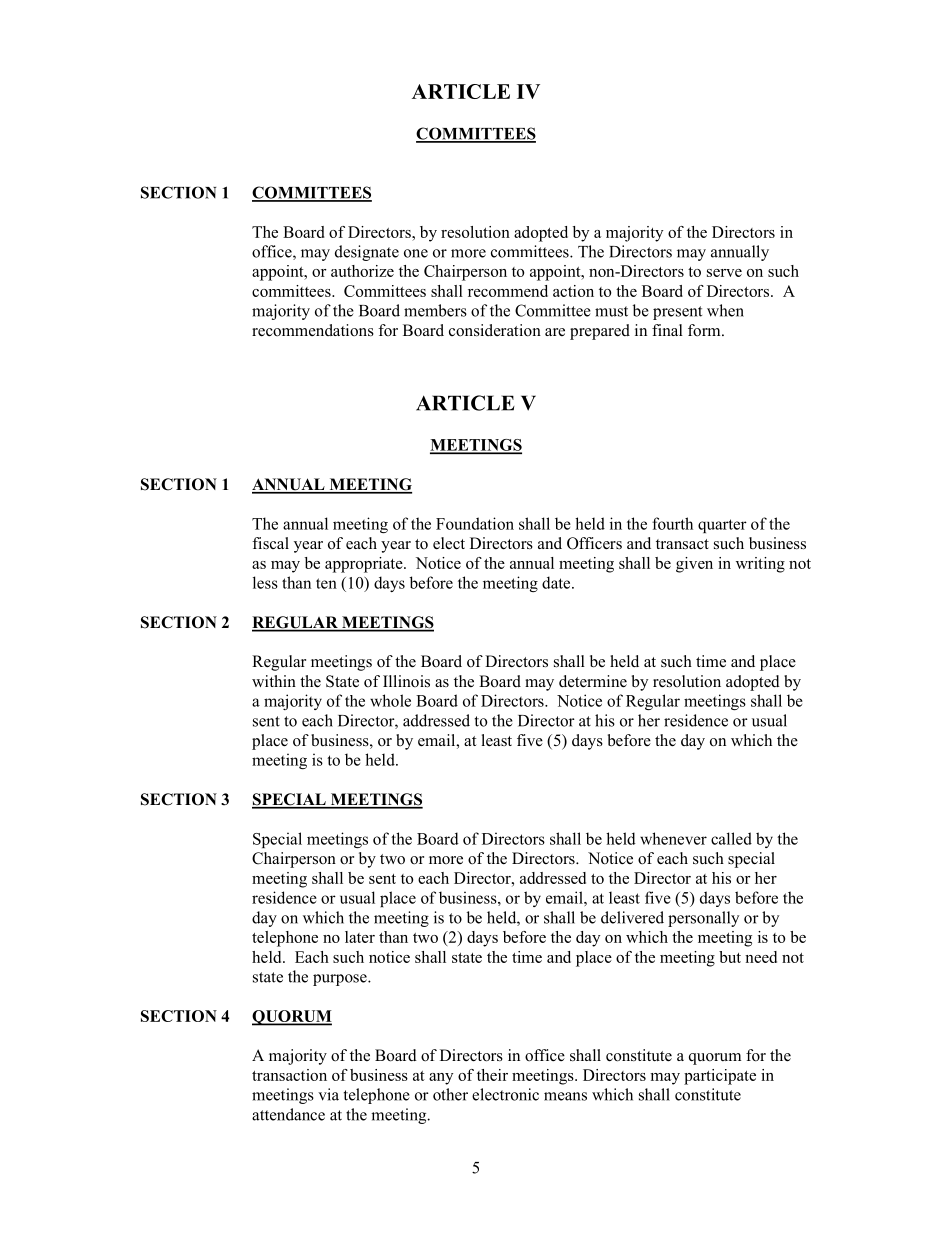 This screenshot has height=1233, width=952. I want to click on serve, so click(724, 273).
